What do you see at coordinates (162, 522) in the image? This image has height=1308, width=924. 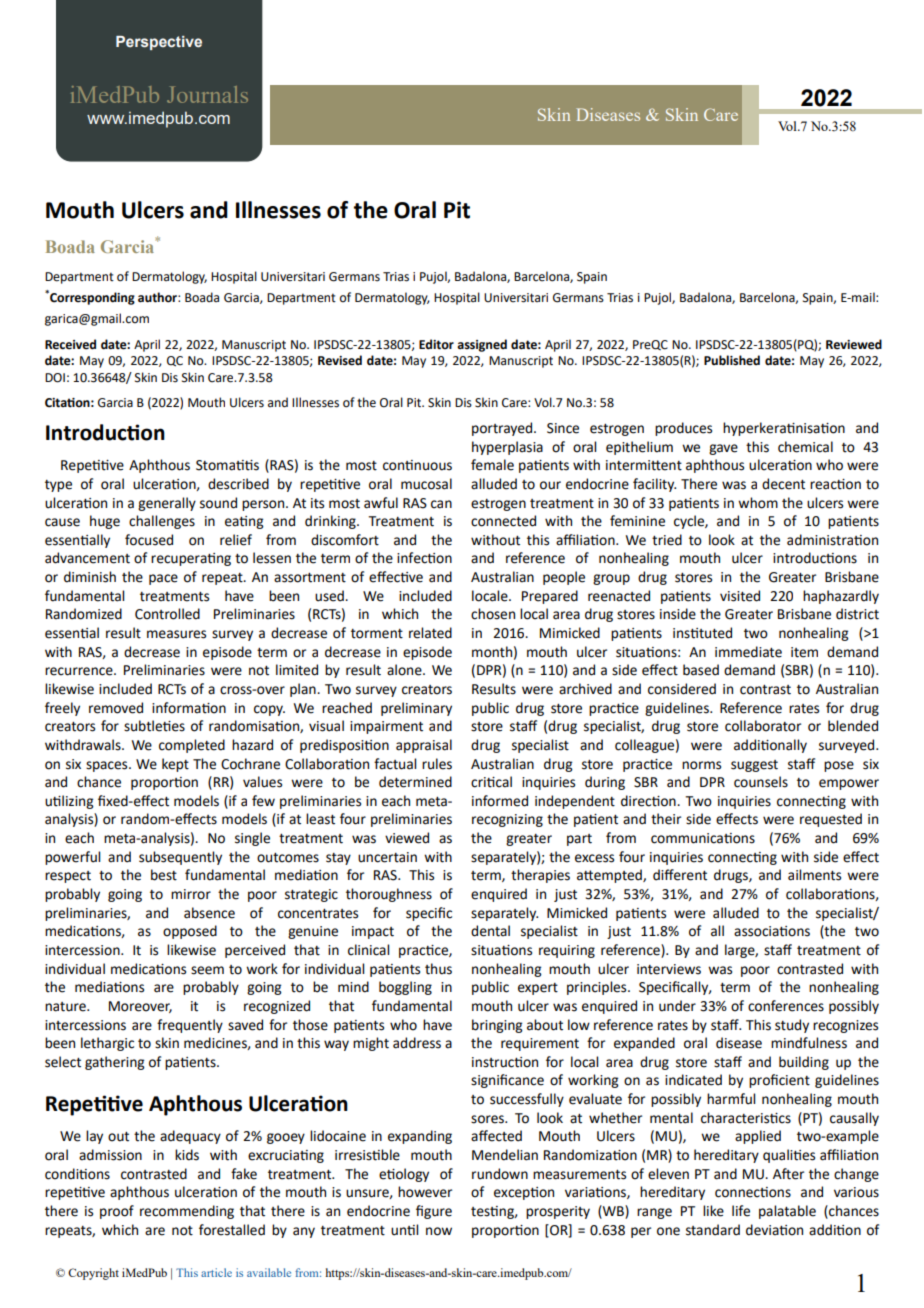 I see `challenges` at bounding box center [162, 522].
